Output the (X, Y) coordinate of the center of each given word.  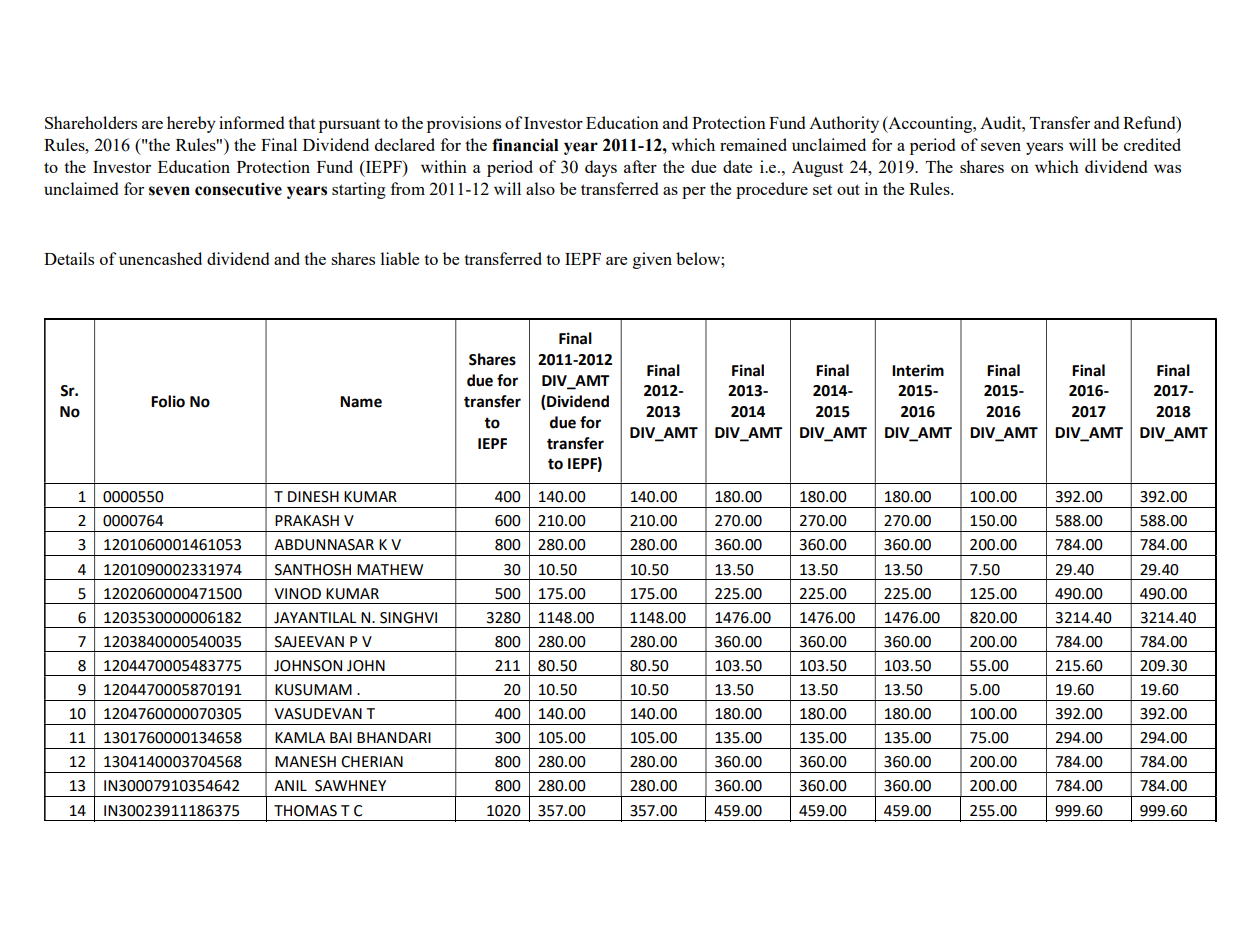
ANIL (290, 785)
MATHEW (390, 569)
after (640, 166)
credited (1152, 144)
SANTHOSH (313, 570)
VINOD (297, 594)
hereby (191, 124)
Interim (918, 370)
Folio (168, 401)
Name (361, 402)
